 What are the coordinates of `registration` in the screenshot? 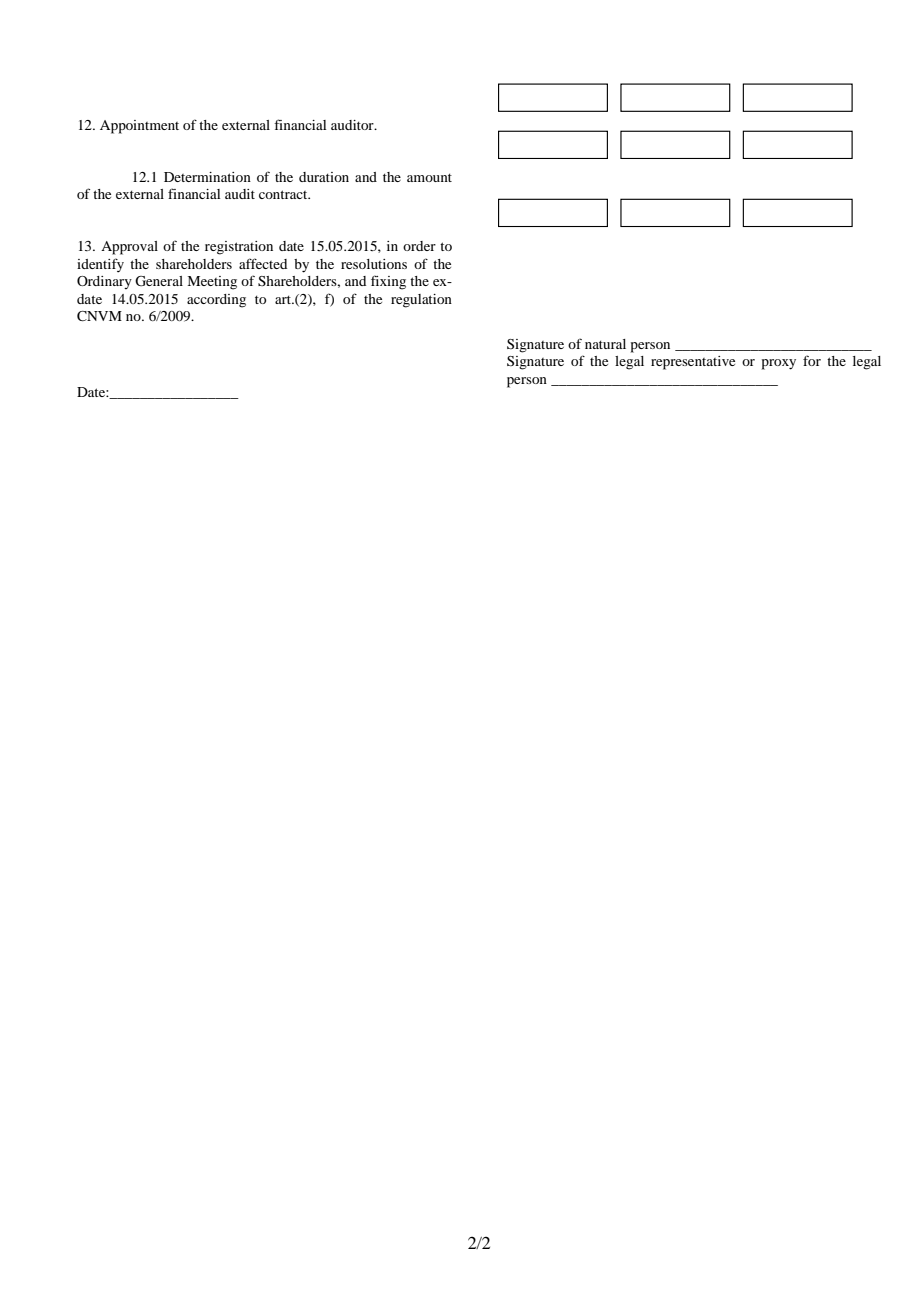 It's located at (239, 248).
